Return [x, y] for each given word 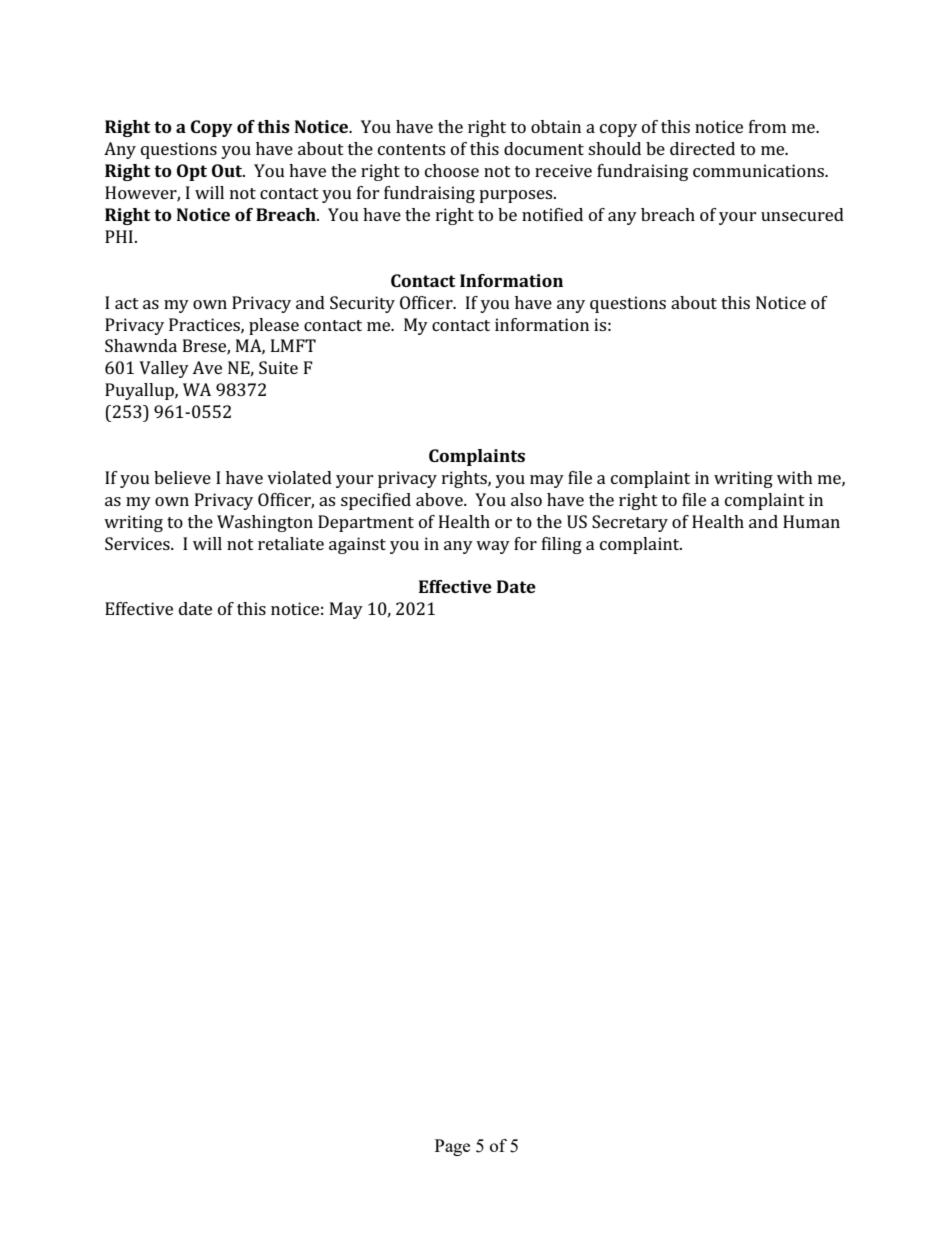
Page [452, 1147]
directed [702, 148]
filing [562, 545]
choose [452, 170]
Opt [192, 172]
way [493, 547]
